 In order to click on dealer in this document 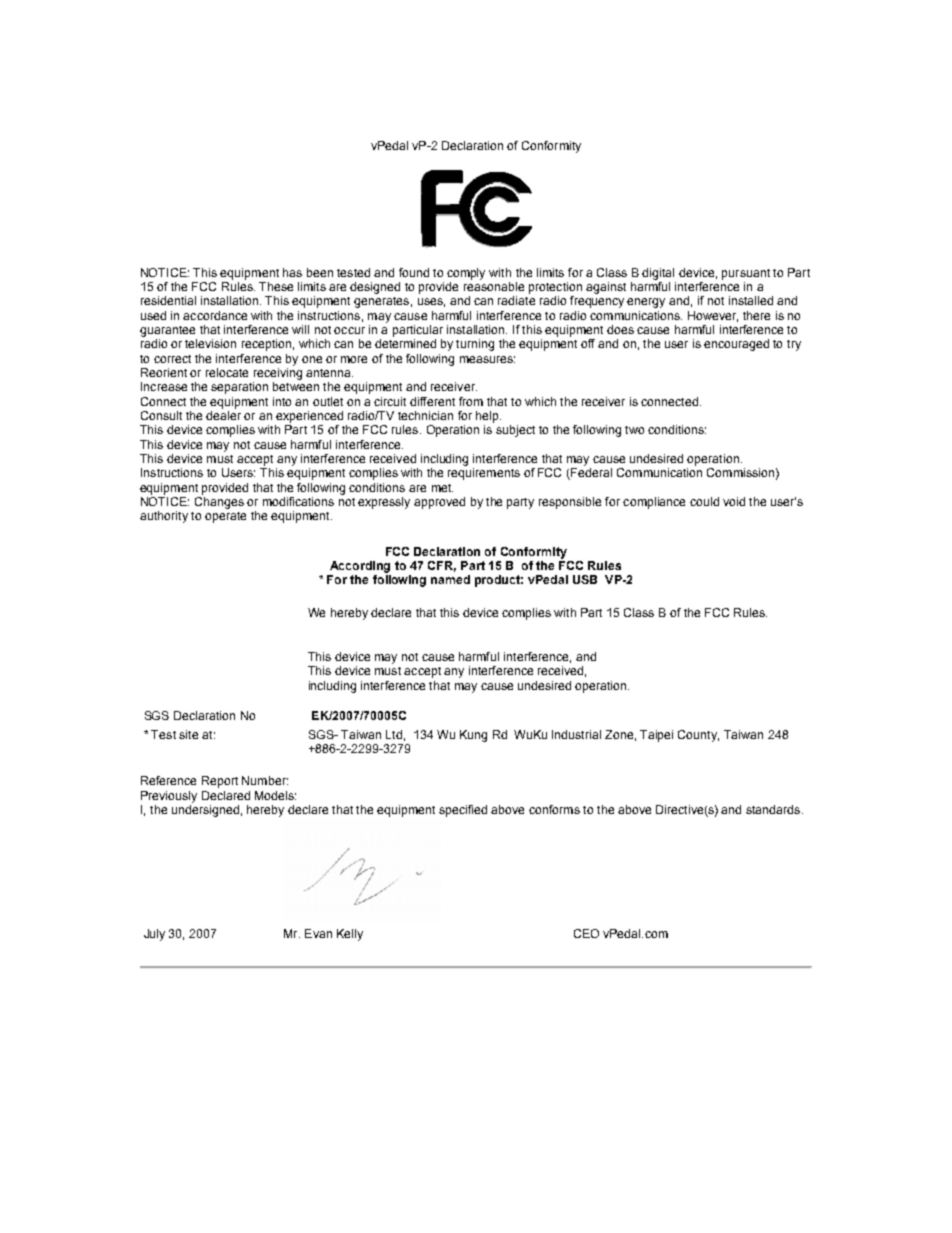, I will do `click(223, 415)`.
